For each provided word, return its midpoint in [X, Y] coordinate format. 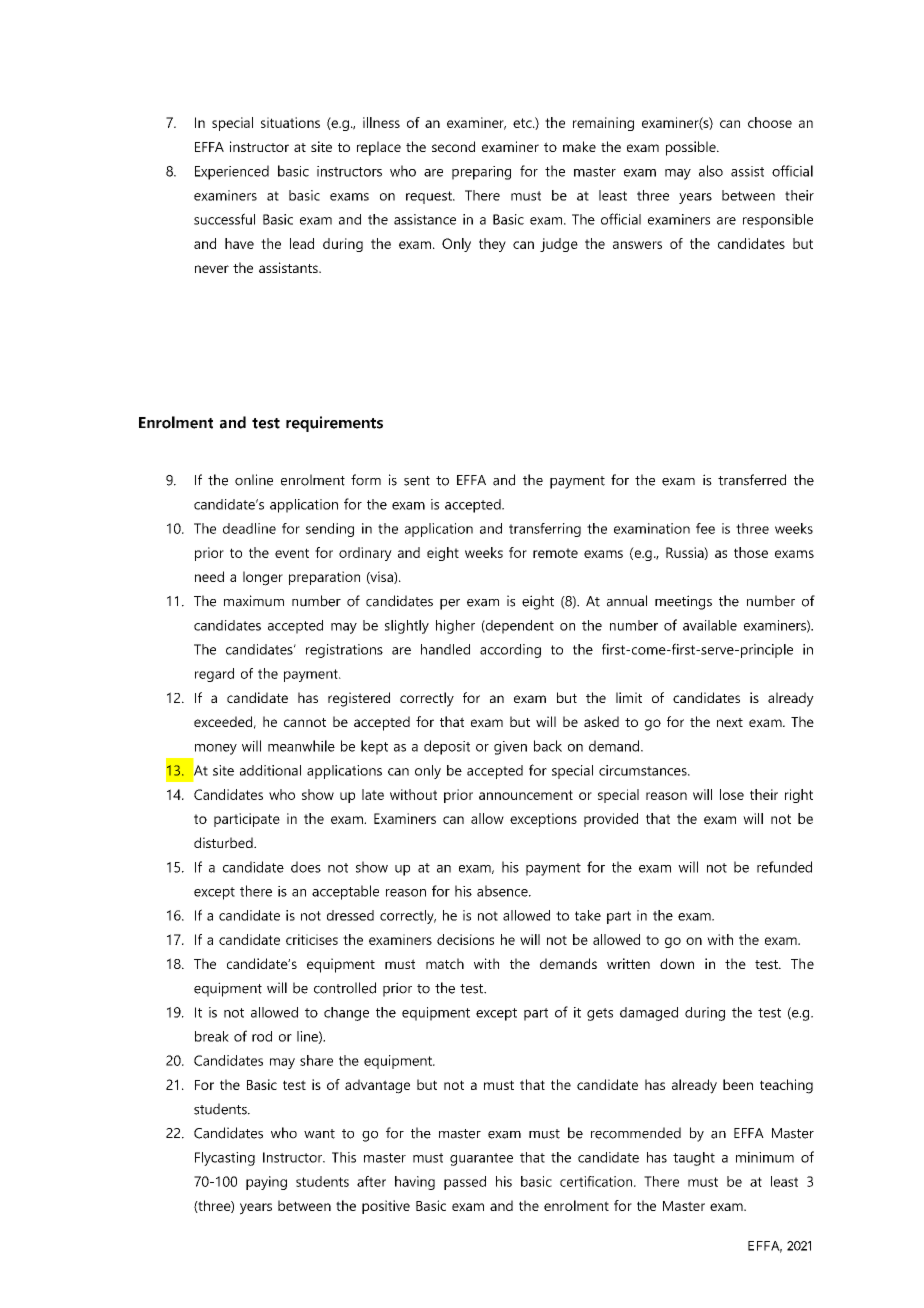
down [677, 963]
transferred [752, 480]
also [711, 171]
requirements [334, 424]
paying [266, 1183]
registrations [344, 651]
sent [417, 481]
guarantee [481, 1159]
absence [503, 891]
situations [290, 122]
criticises [312, 939]
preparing [481, 173]
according [510, 651]
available [710, 625]
